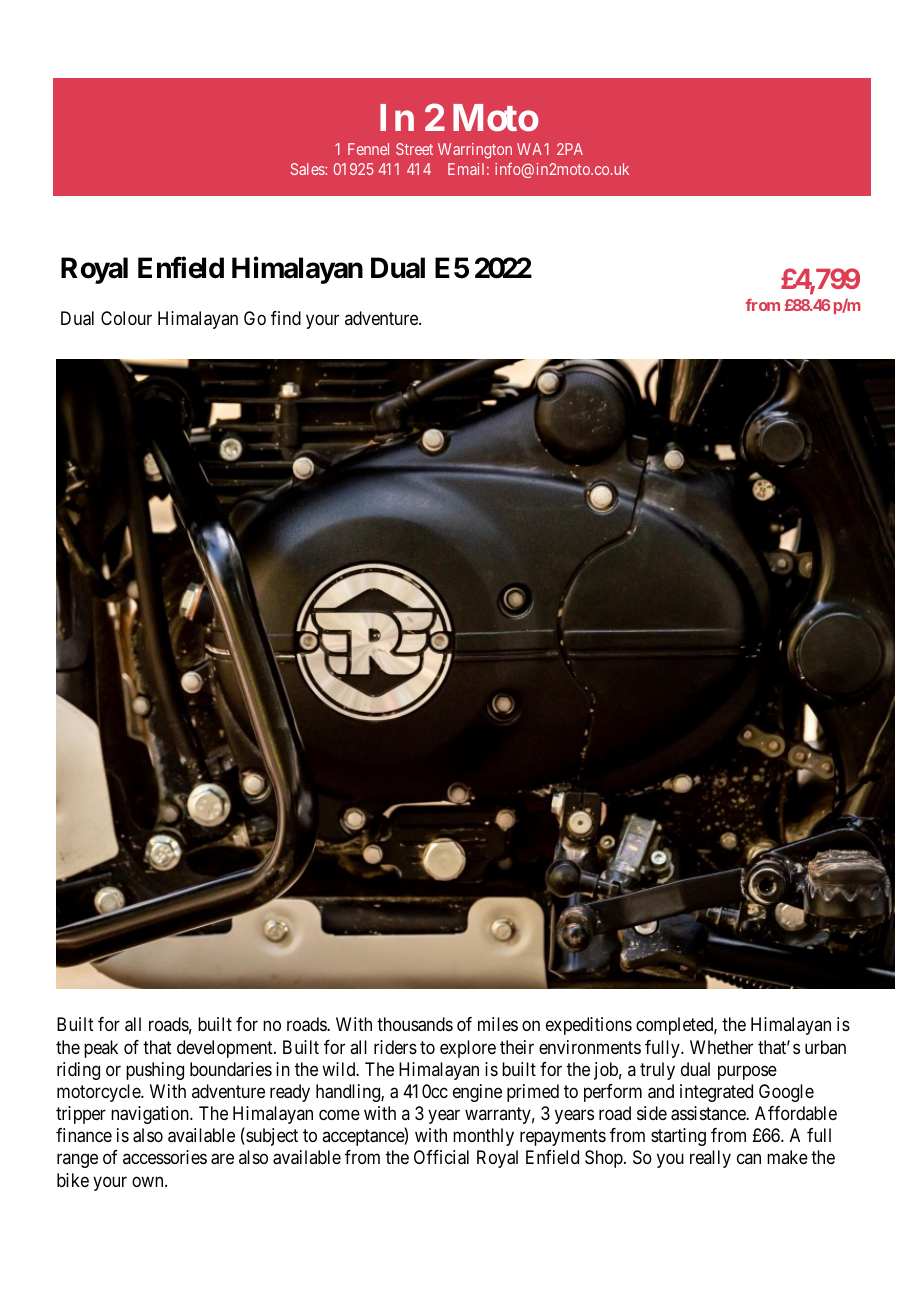 Image resolution: width=924 pixels, height=1308 pixels. What do you see at coordinates (286, 318) in the page?
I see `find` at bounding box center [286, 318].
